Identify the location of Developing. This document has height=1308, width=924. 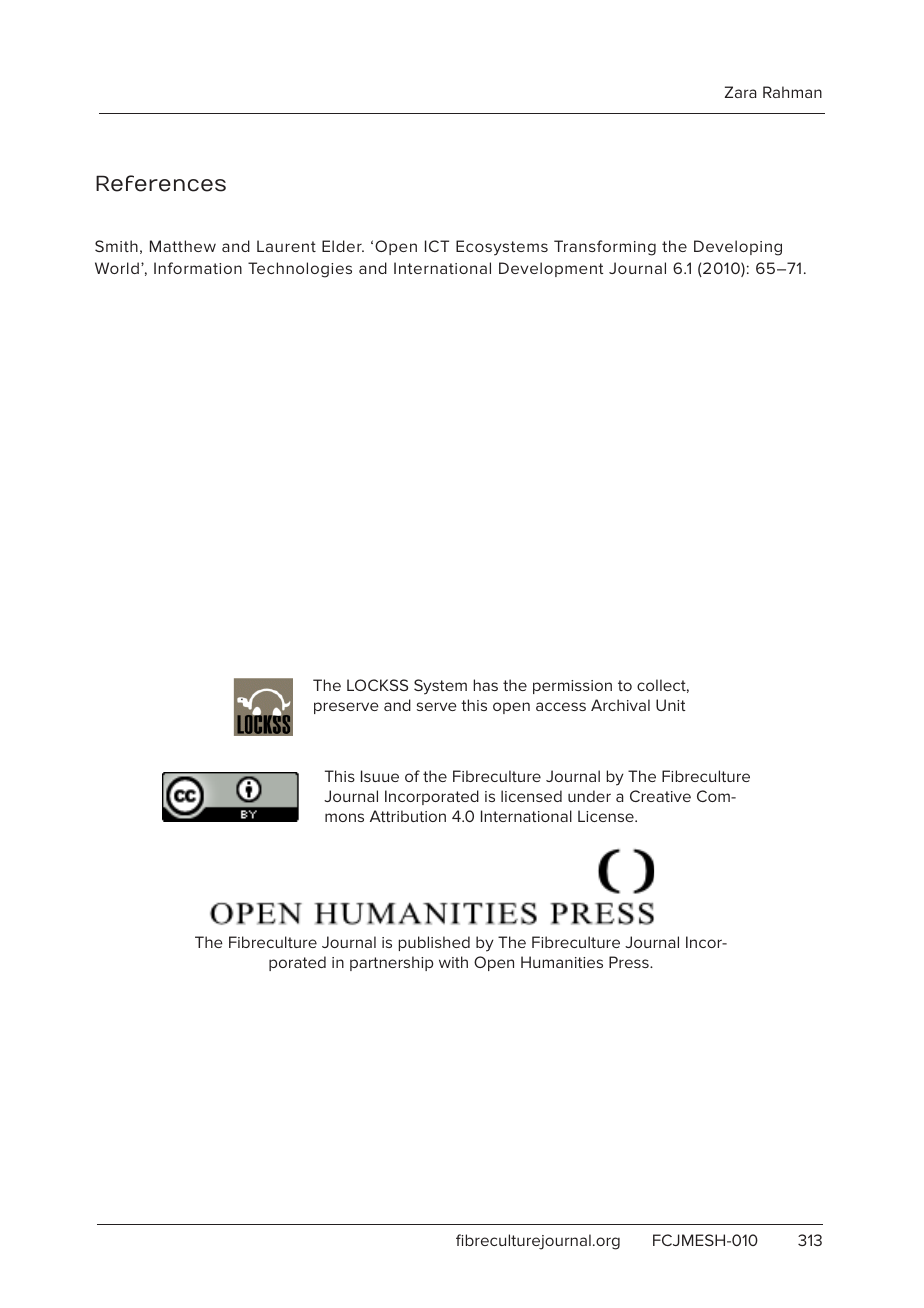
(738, 248).
